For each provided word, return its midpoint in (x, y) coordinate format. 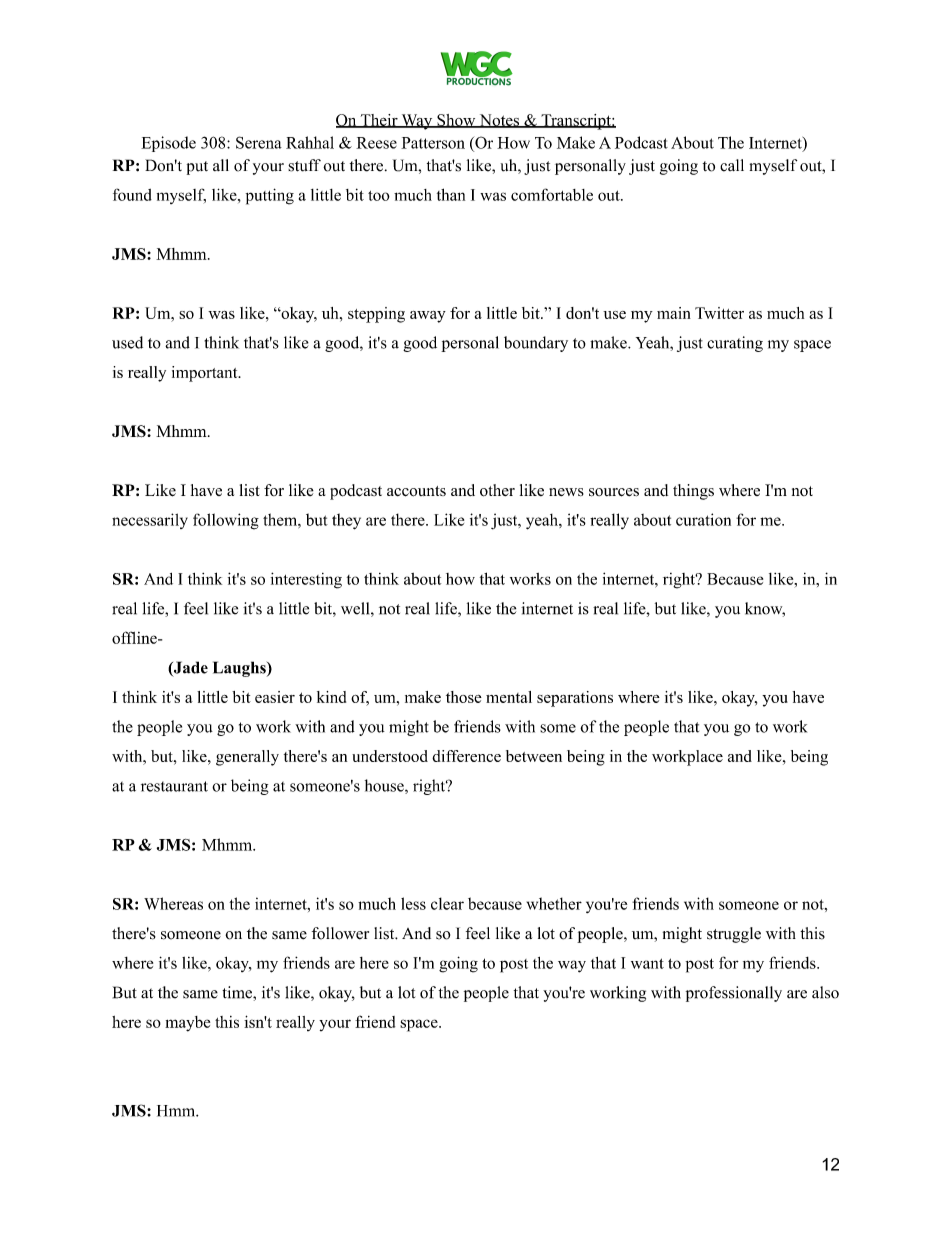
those (464, 697)
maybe (187, 1024)
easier (275, 697)
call (732, 165)
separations (575, 699)
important (206, 374)
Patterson (433, 143)
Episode (168, 144)
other (497, 490)
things (693, 492)
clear (447, 903)
